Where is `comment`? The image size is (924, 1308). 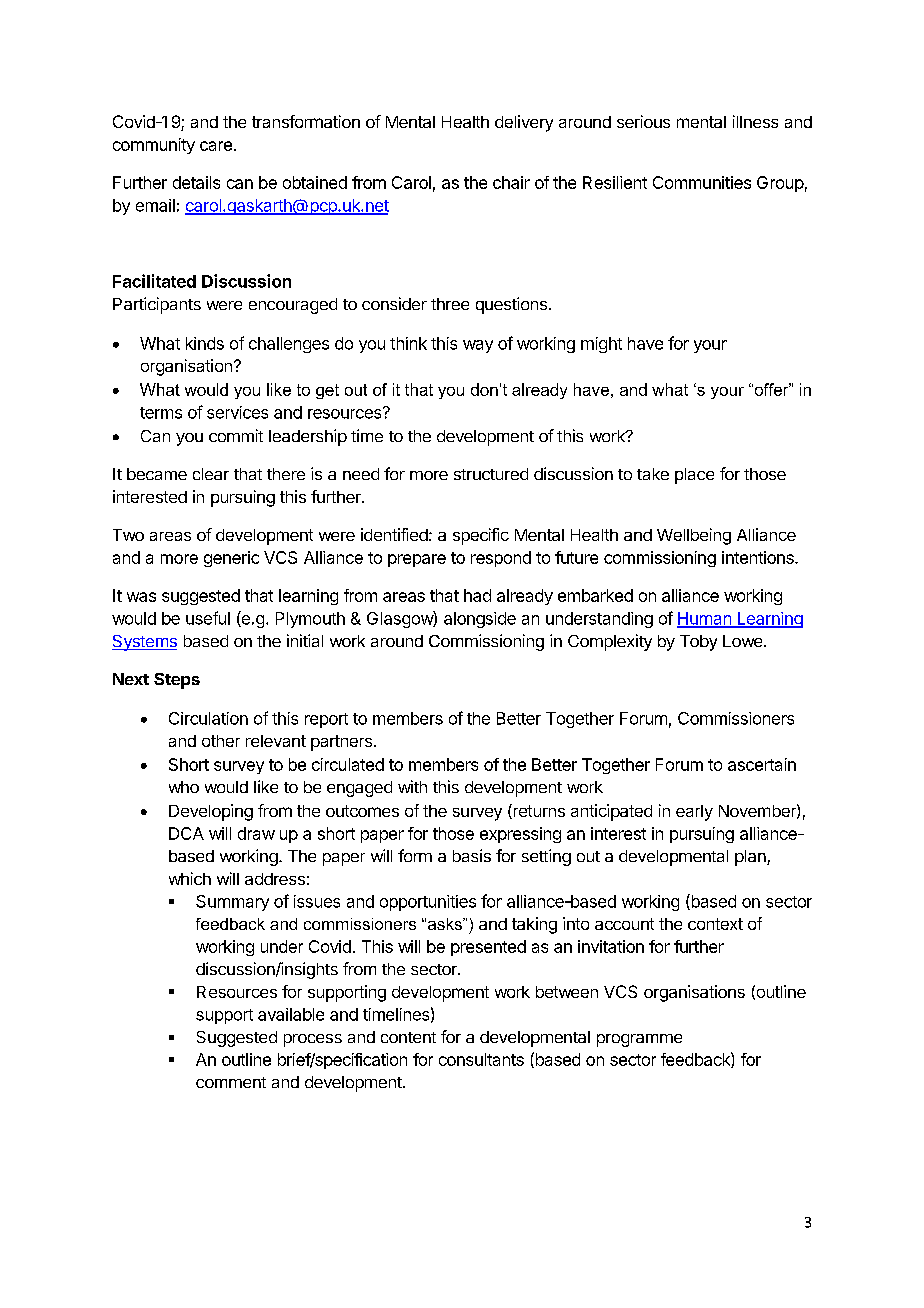
comment is located at coordinates (231, 1082).
